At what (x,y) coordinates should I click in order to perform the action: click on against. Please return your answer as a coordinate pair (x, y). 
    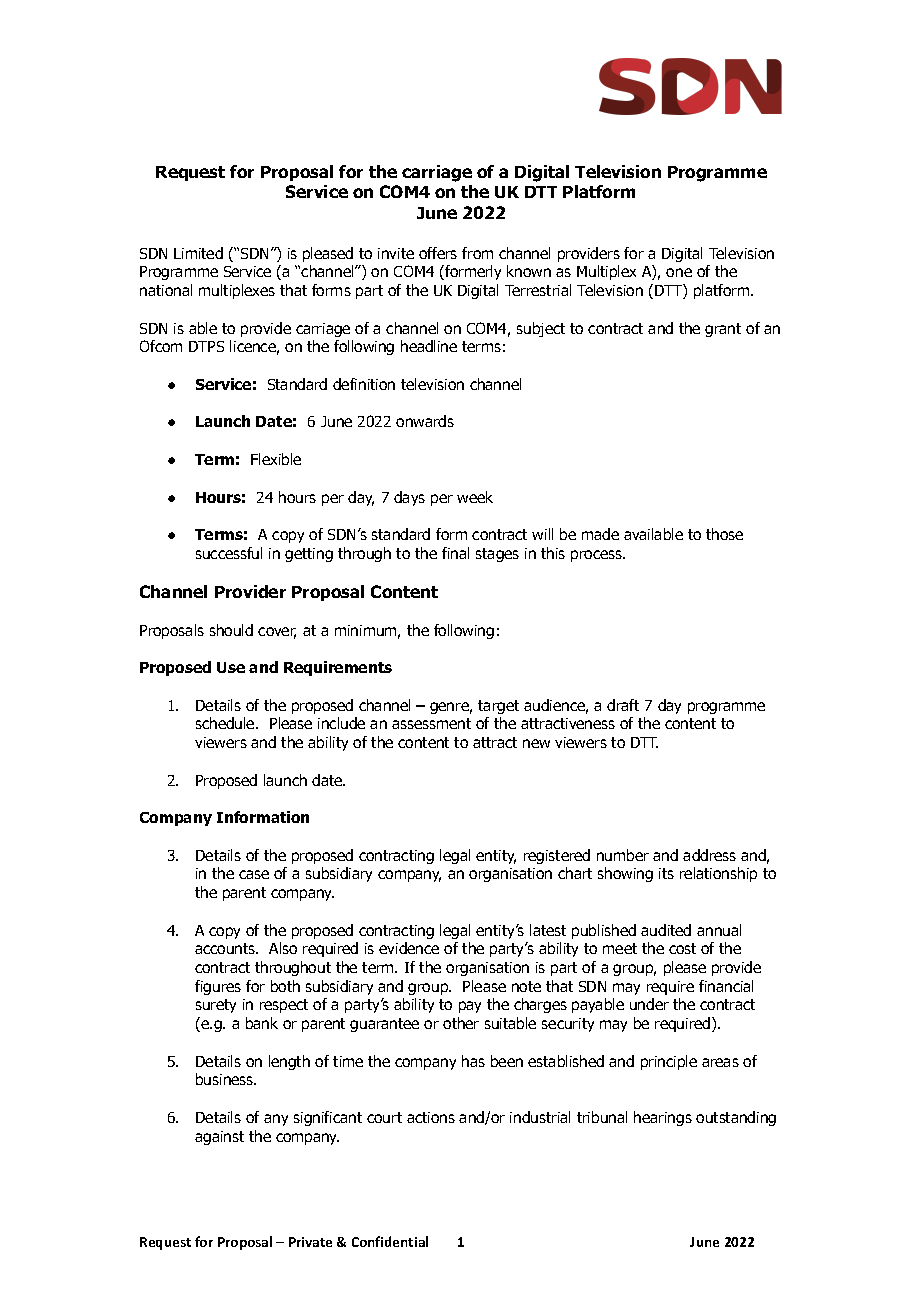
    Looking at the image, I should click on (219, 1138).
